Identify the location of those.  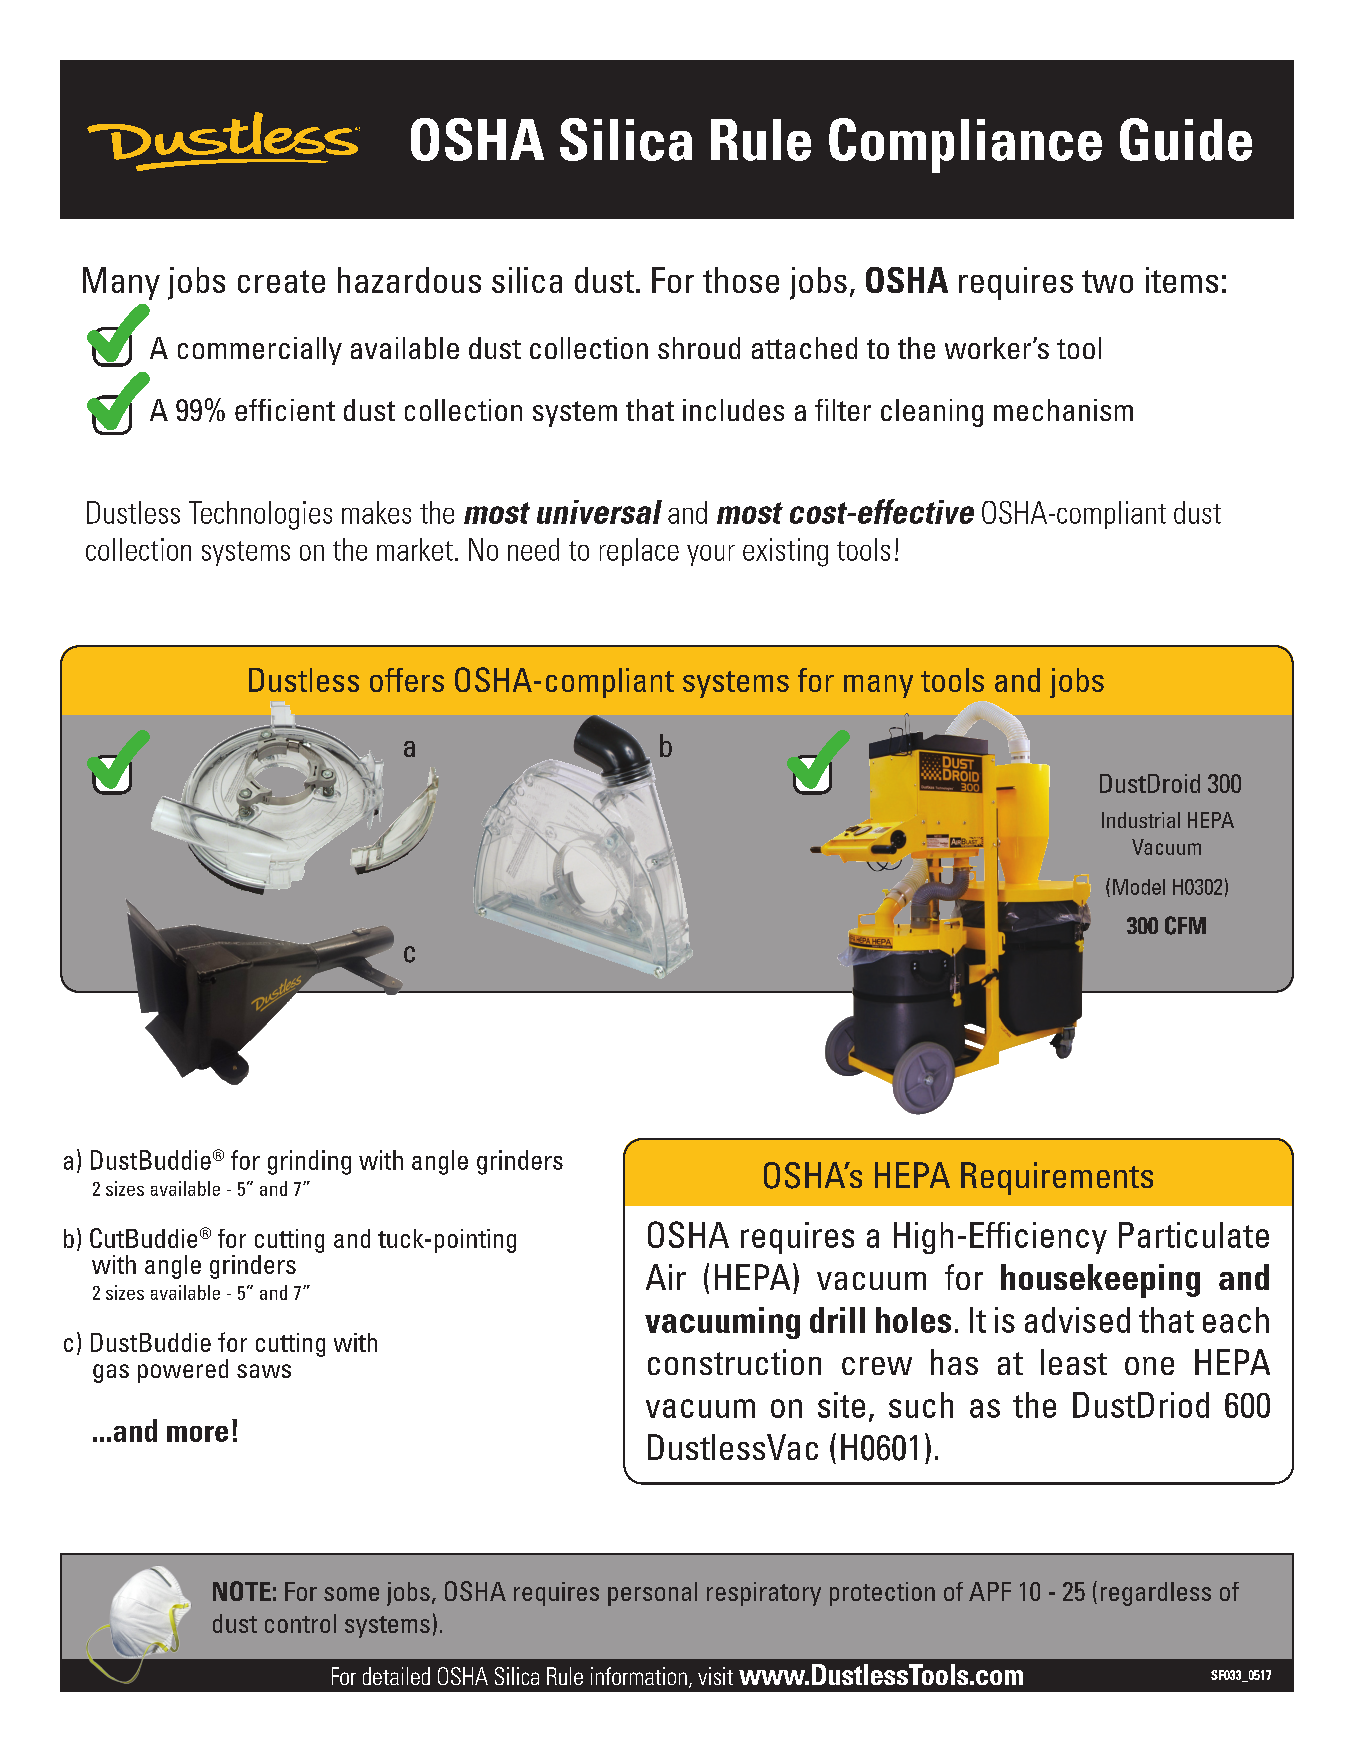
(741, 280).
